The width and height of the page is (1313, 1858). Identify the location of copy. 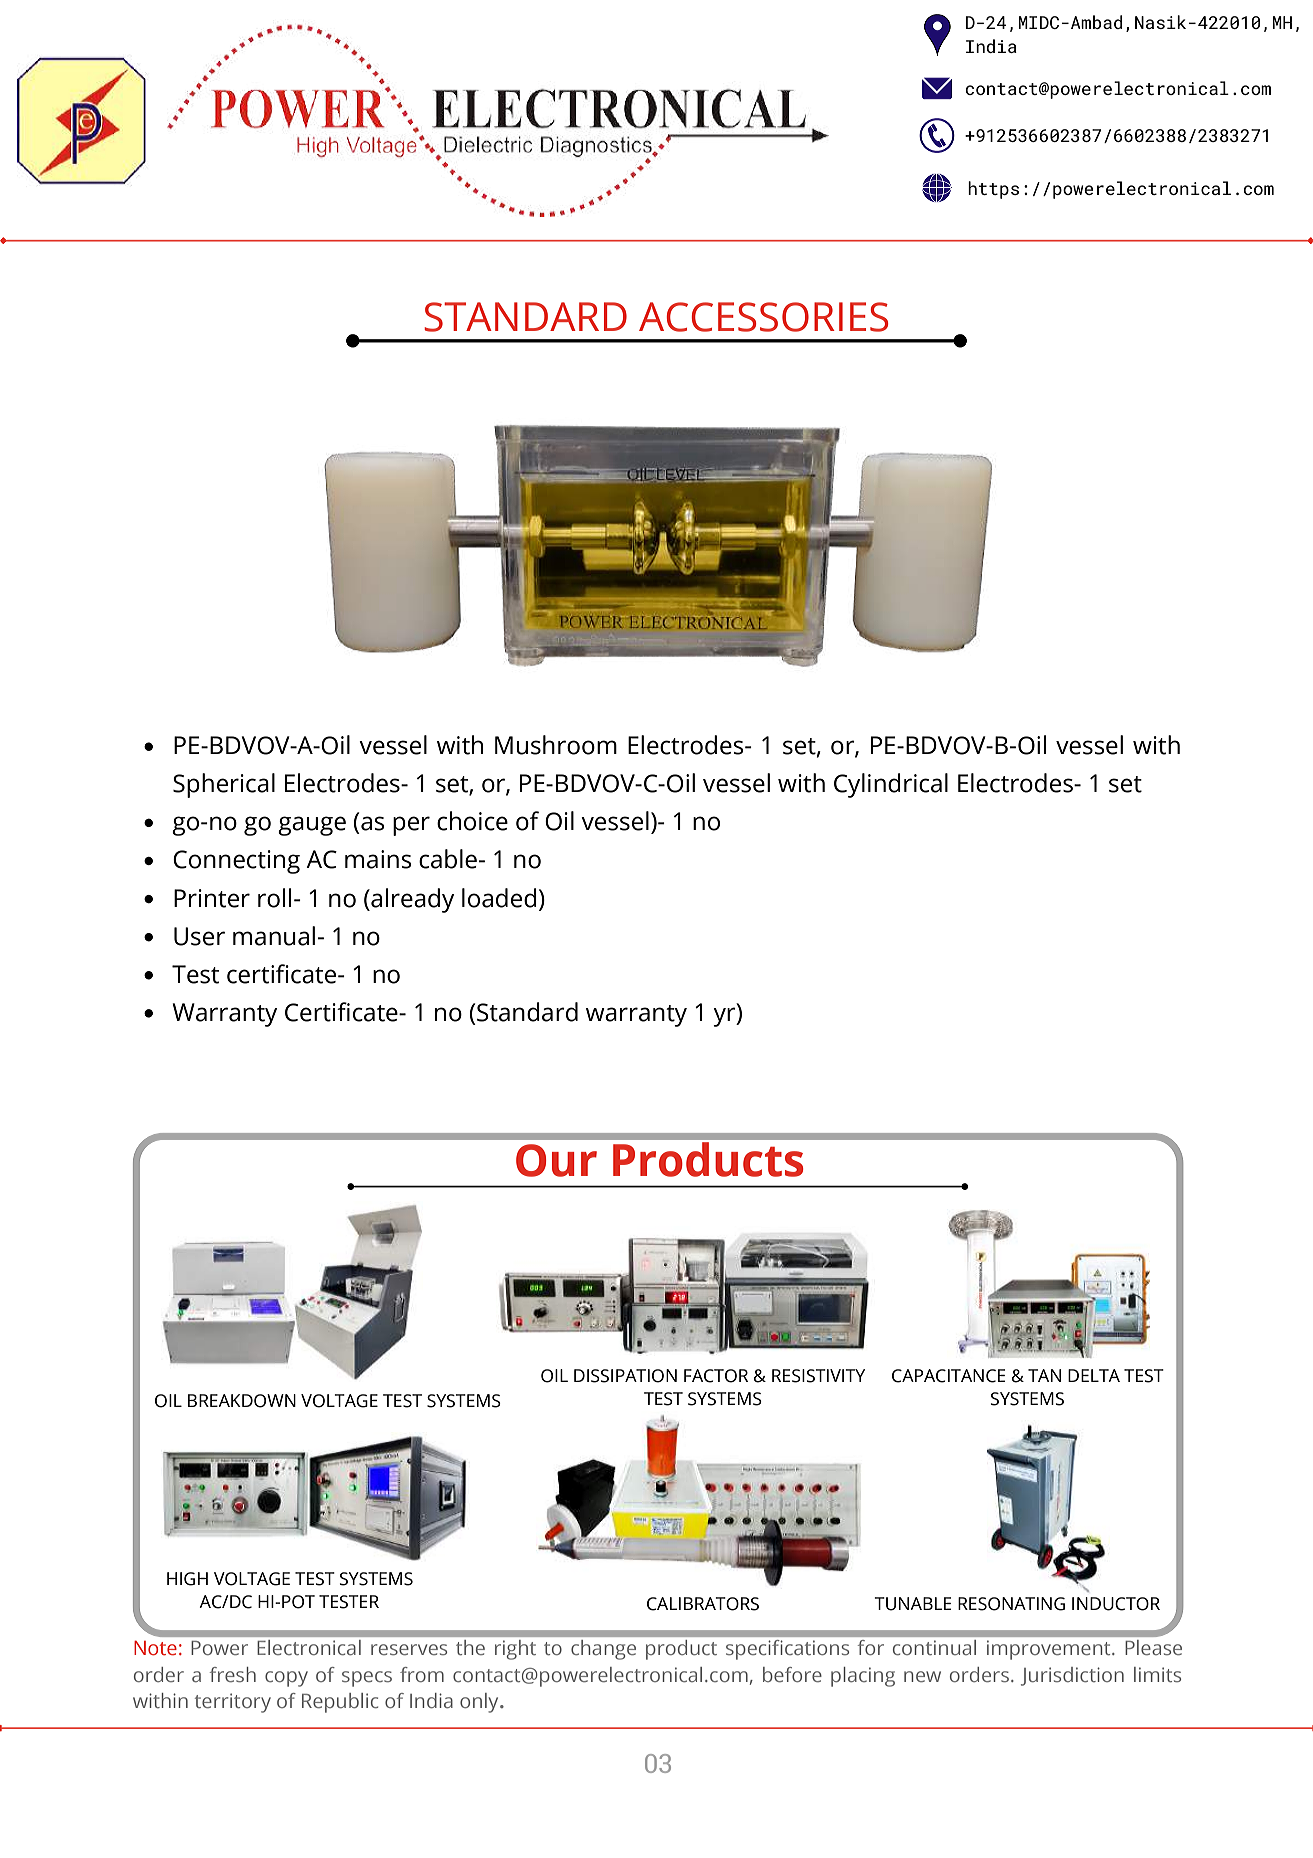
(286, 1679).
